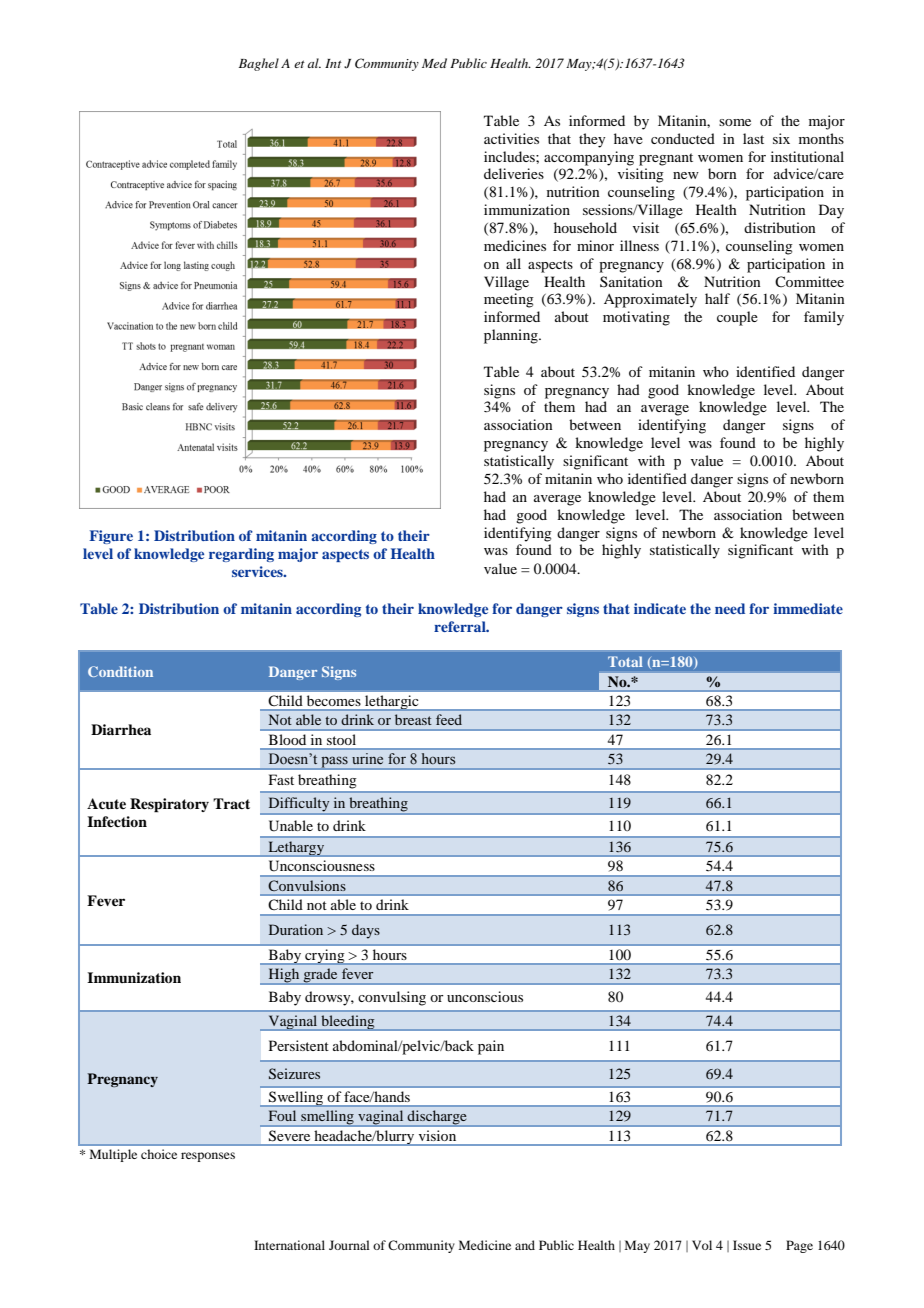 This screenshot has height=1308, width=924. I want to click on Total, so click(625, 661).
